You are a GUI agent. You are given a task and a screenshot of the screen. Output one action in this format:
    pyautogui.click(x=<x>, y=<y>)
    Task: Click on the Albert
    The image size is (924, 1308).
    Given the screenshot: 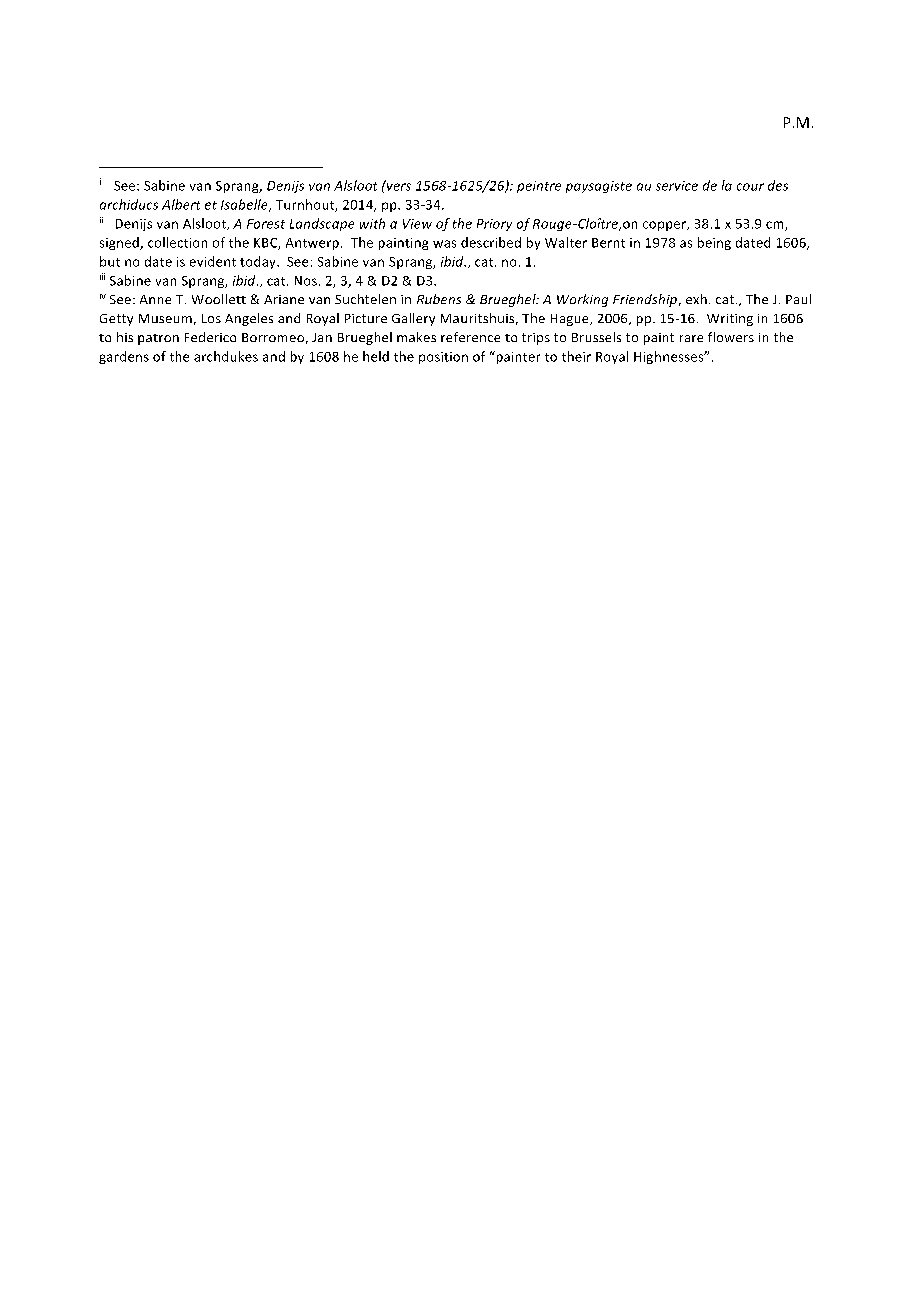 What is the action you would take?
    pyautogui.click(x=181, y=204)
